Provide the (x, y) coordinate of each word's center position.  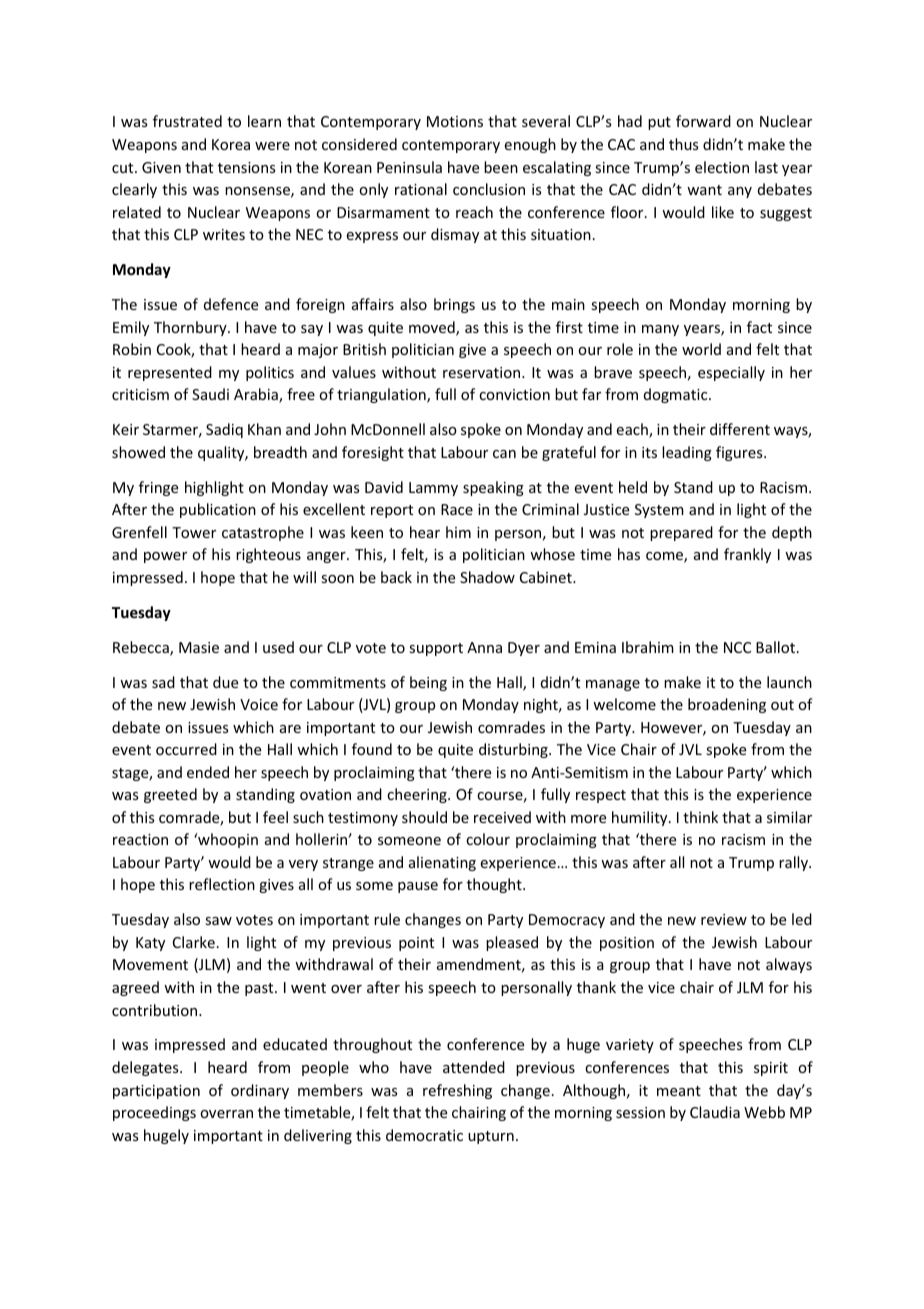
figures (740, 453)
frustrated (187, 121)
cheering (418, 795)
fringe (158, 488)
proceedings (154, 1113)
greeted (170, 795)
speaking (493, 488)
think (700, 817)
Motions (455, 121)
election (722, 167)
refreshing (457, 1091)
